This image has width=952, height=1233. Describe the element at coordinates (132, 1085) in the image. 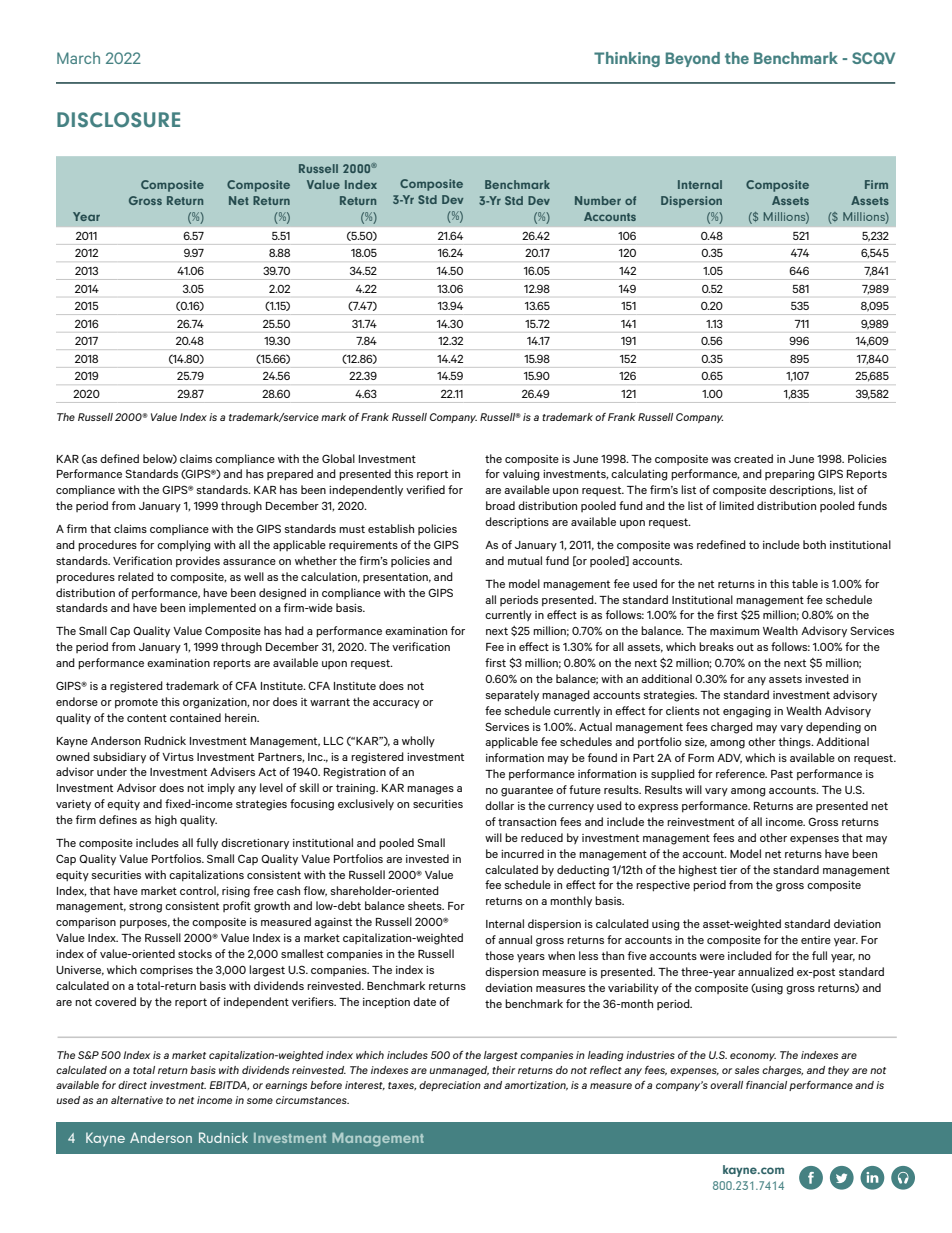

I see `direct` at that location.
